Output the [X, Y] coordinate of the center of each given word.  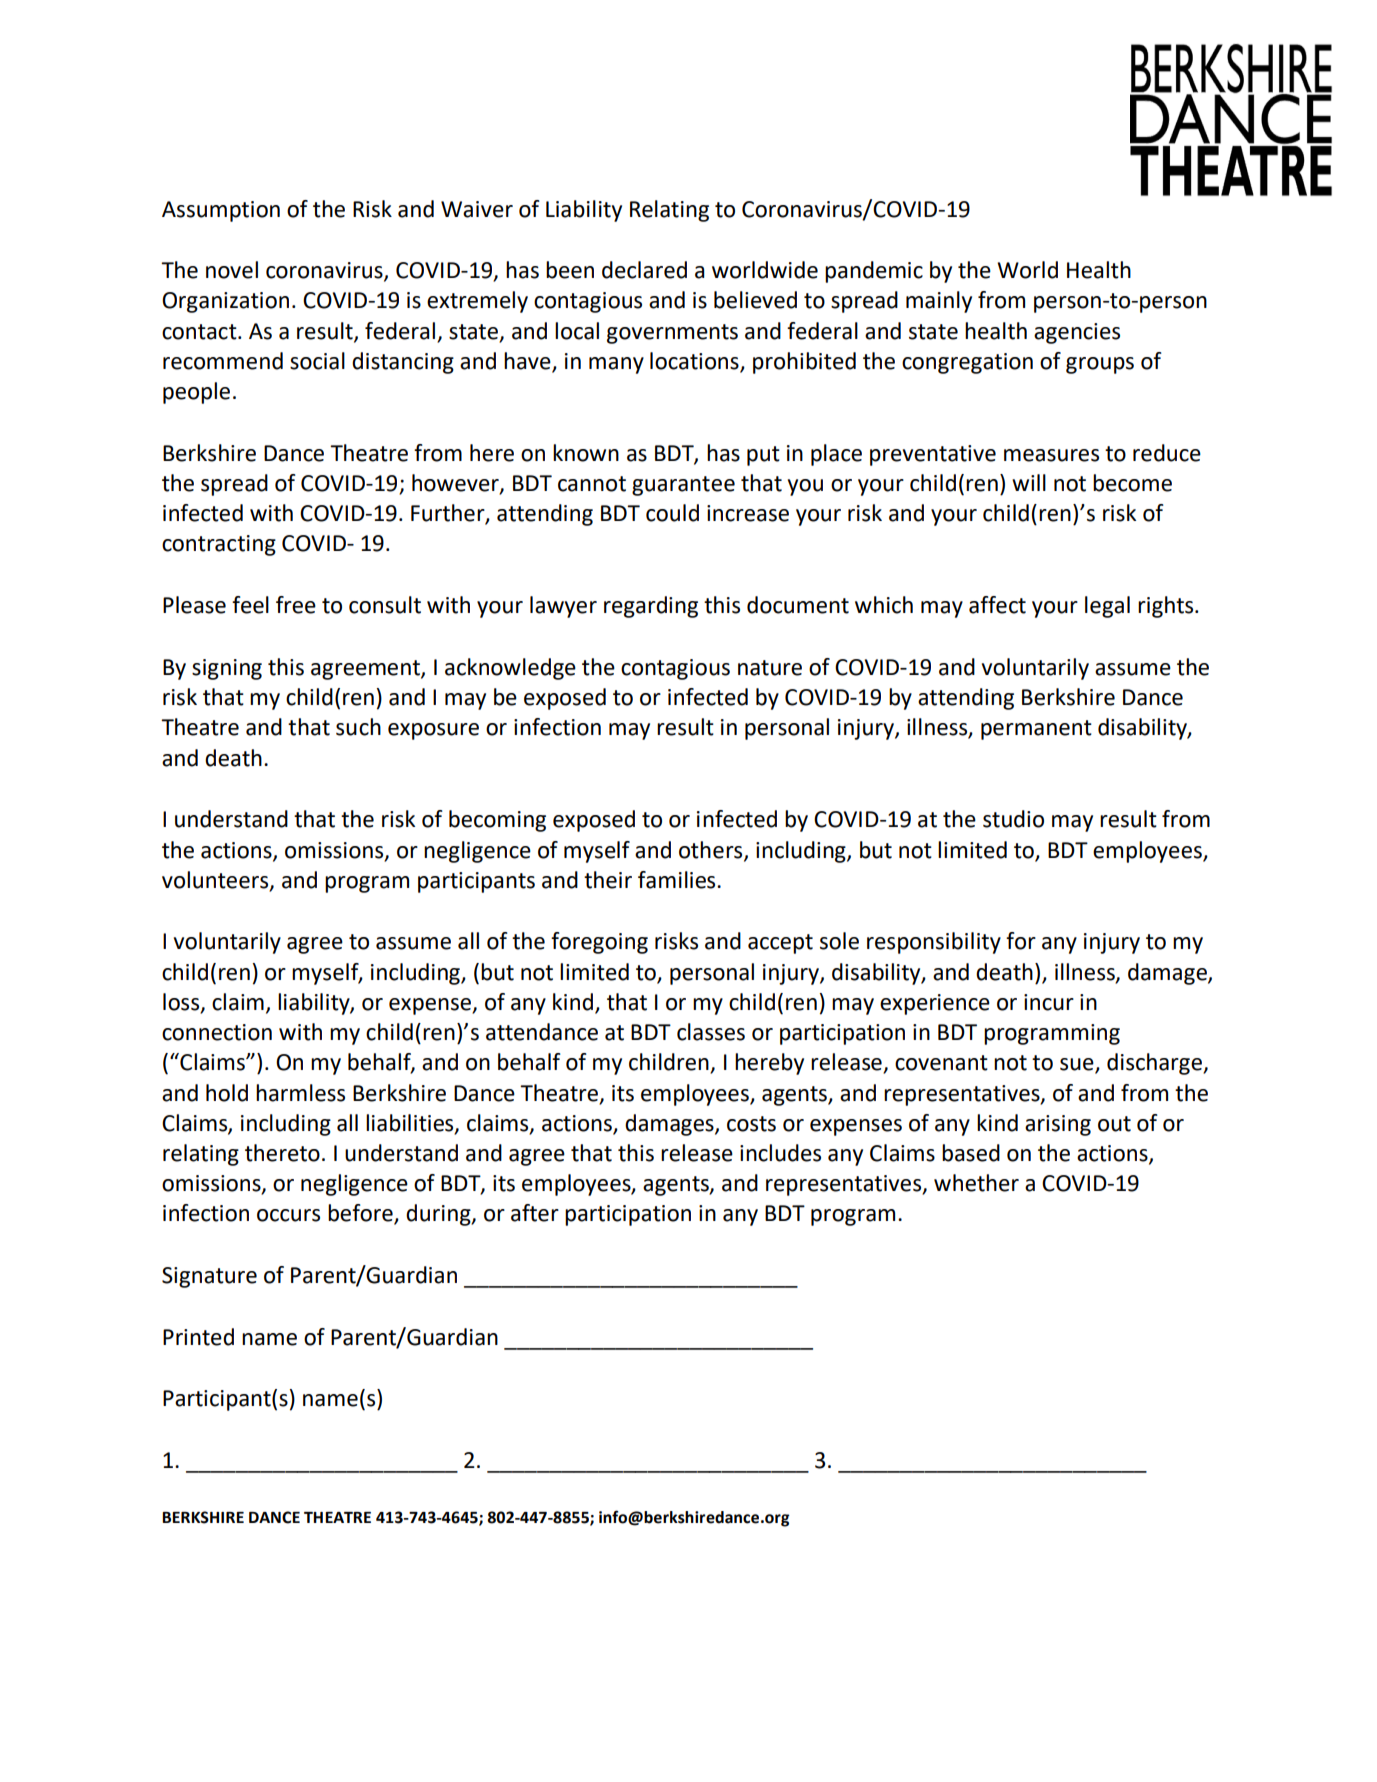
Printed [198, 1337]
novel [232, 270]
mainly [939, 302]
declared [644, 270]
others [712, 850]
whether [976, 1183]
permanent [1036, 730]
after [535, 1213]
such [358, 727]
